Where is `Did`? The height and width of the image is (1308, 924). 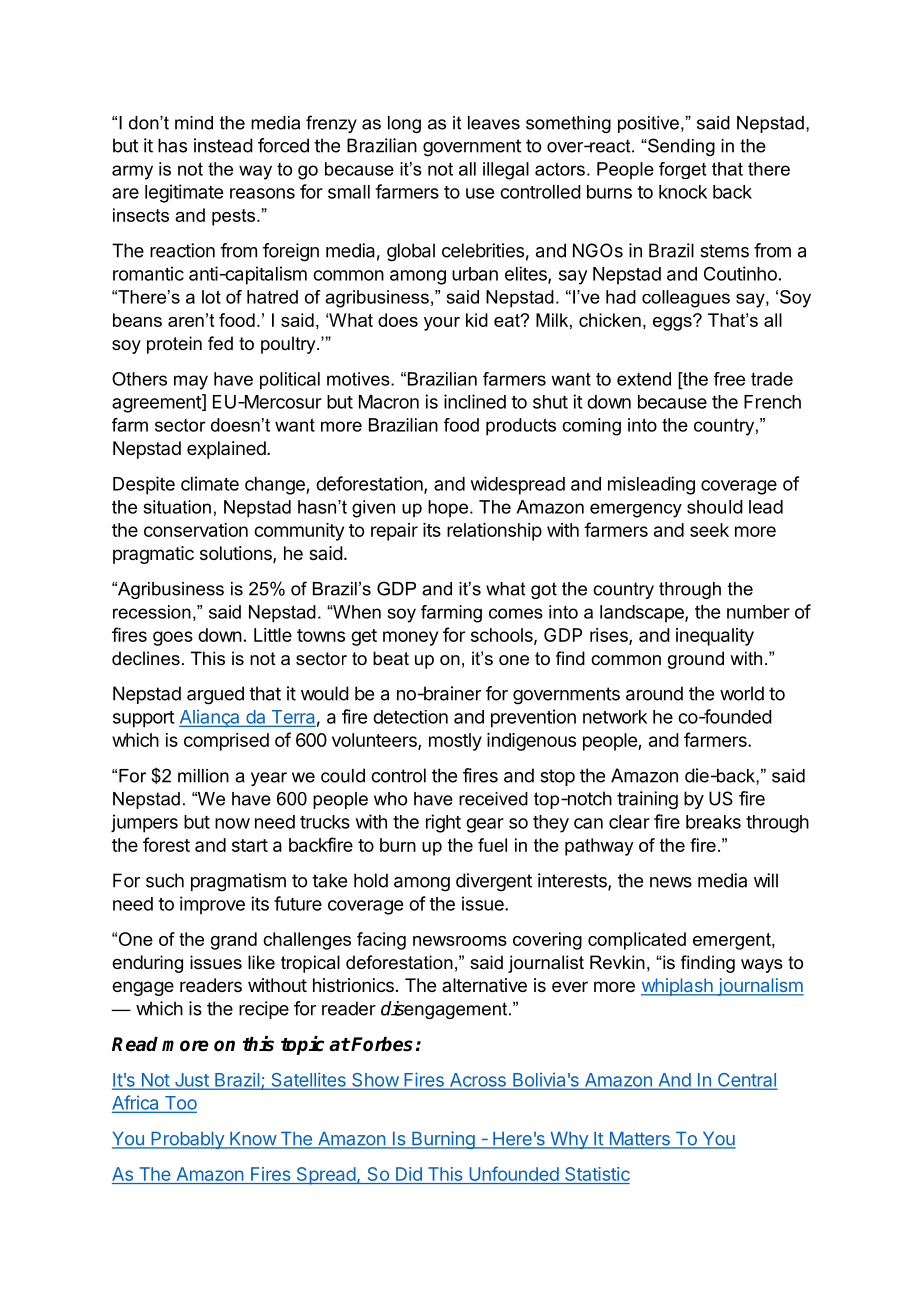 Did is located at coordinates (409, 1175).
